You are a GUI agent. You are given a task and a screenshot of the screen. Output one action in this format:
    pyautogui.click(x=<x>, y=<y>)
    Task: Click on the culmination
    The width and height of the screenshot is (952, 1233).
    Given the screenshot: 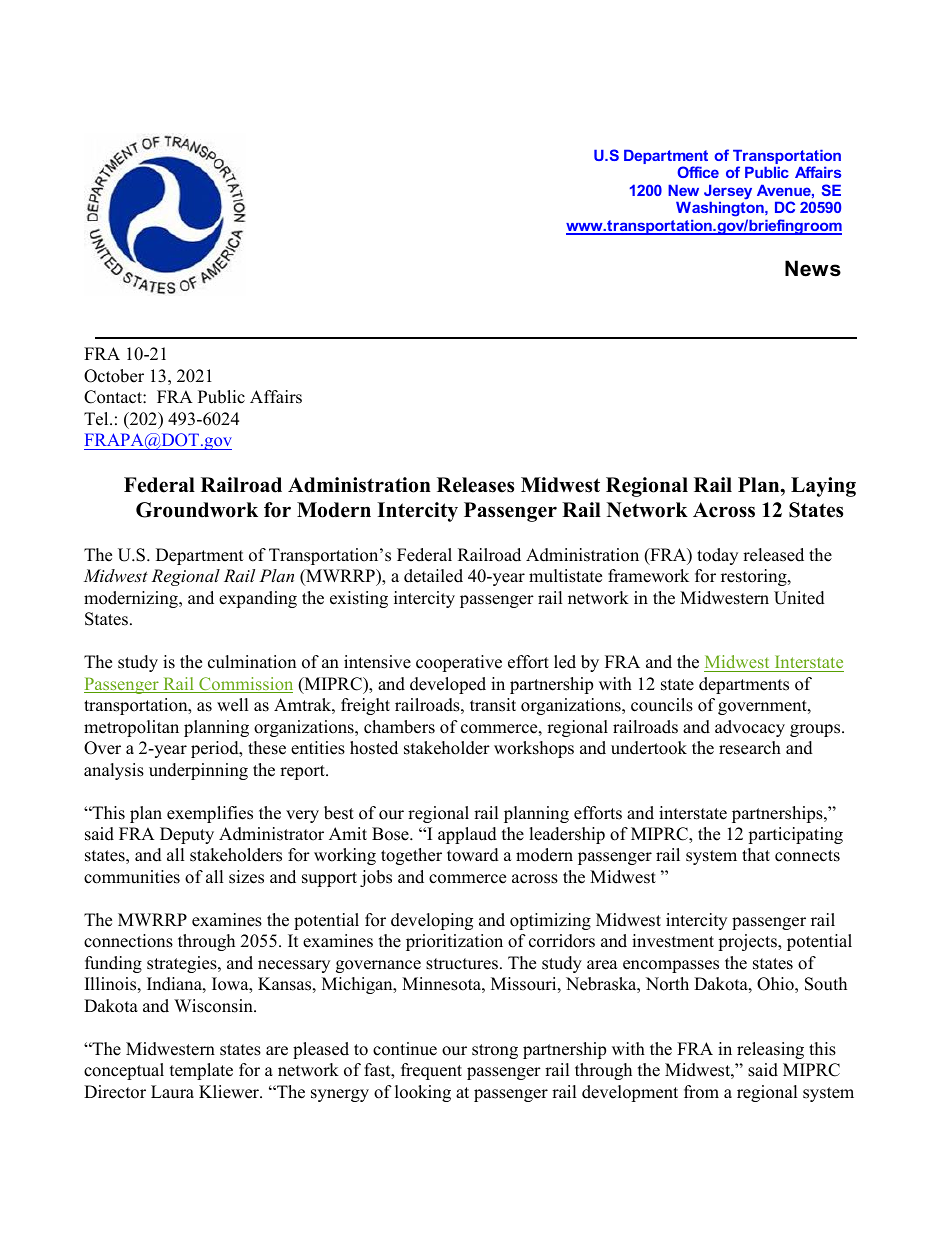 What is the action you would take?
    pyautogui.click(x=252, y=662)
